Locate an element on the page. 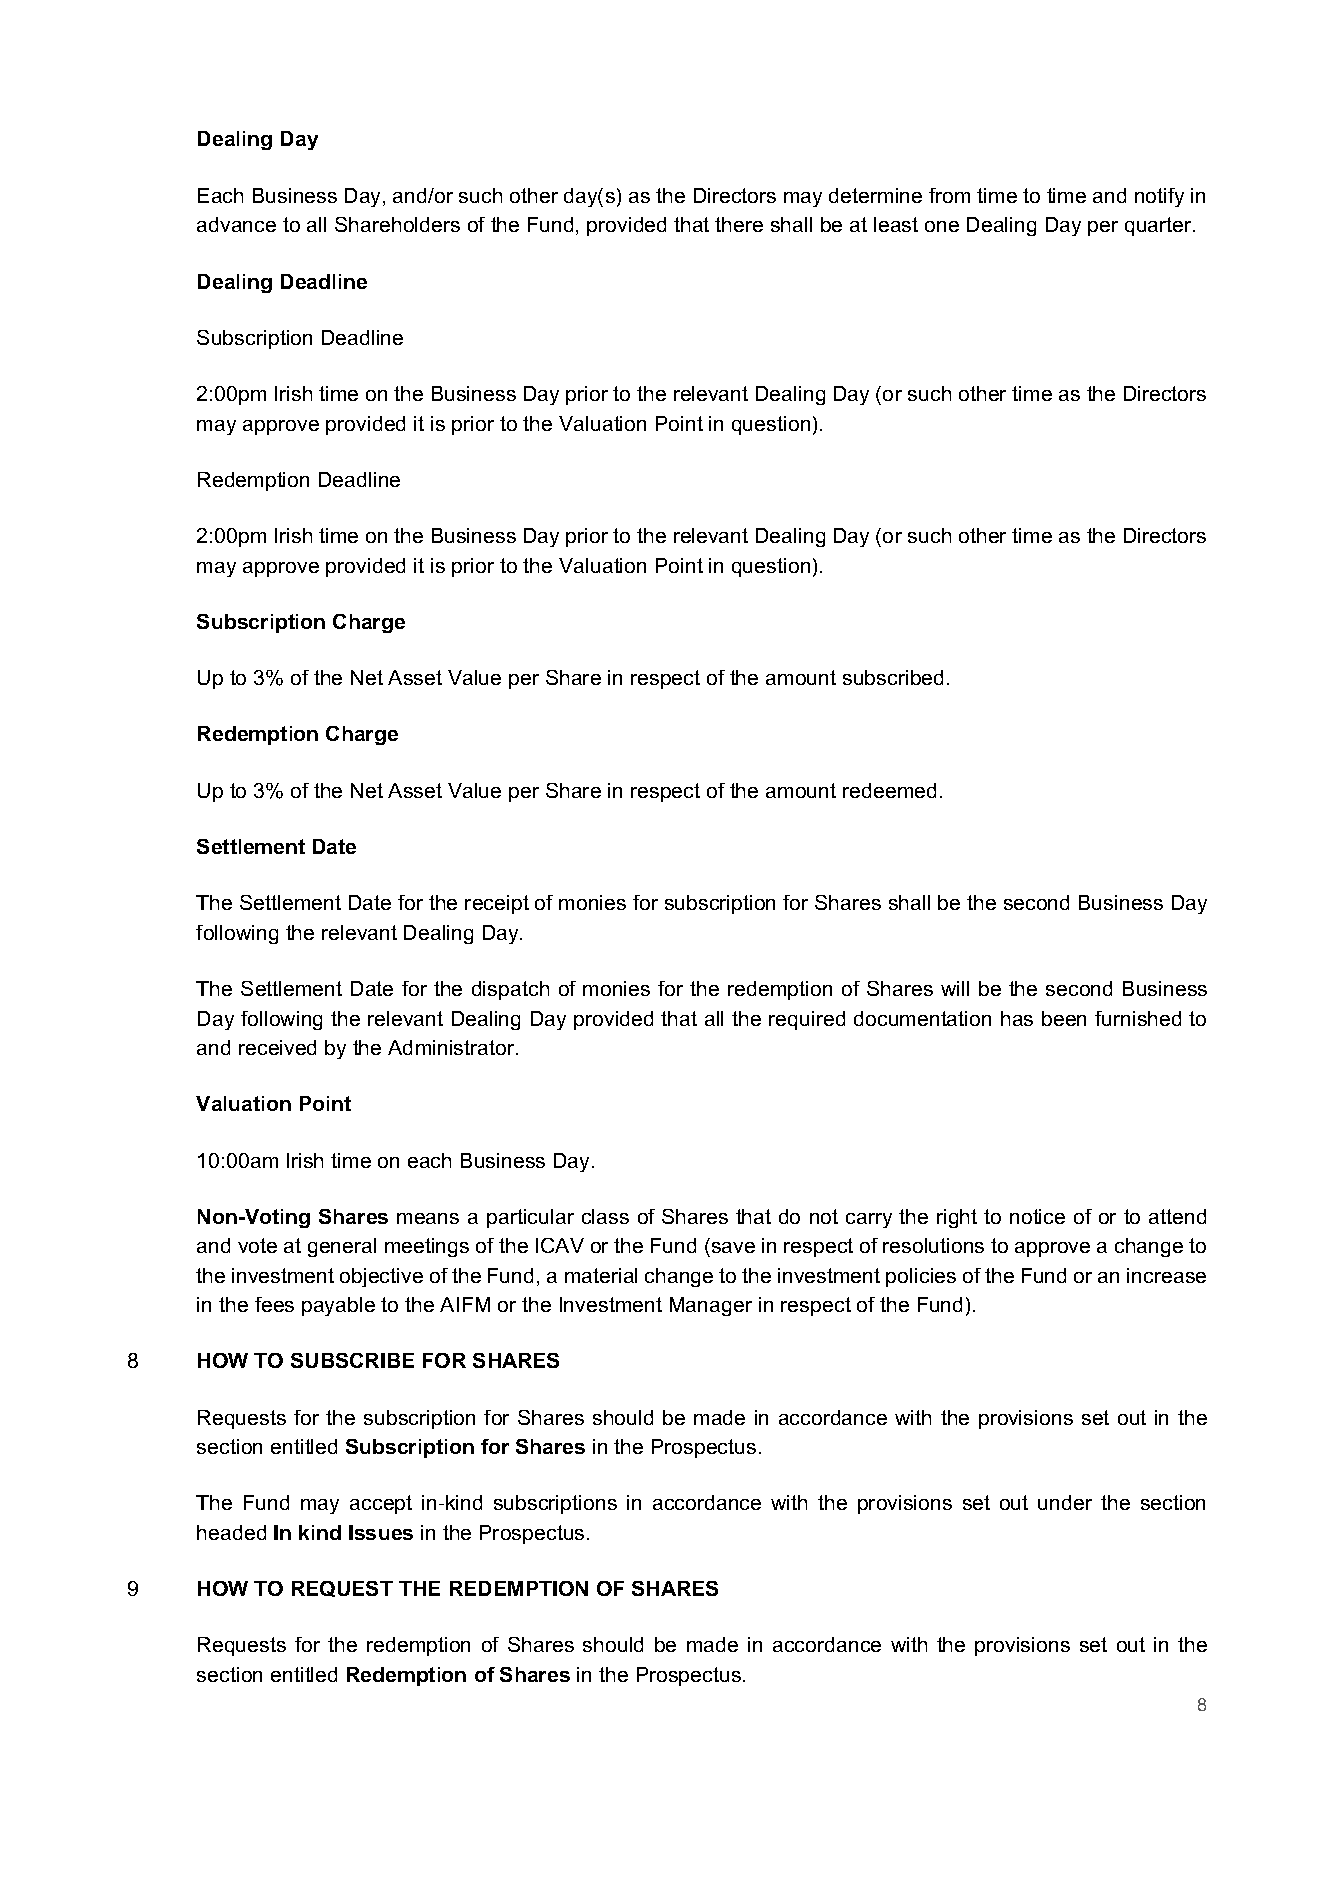  under is located at coordinates (1065, 1502).
